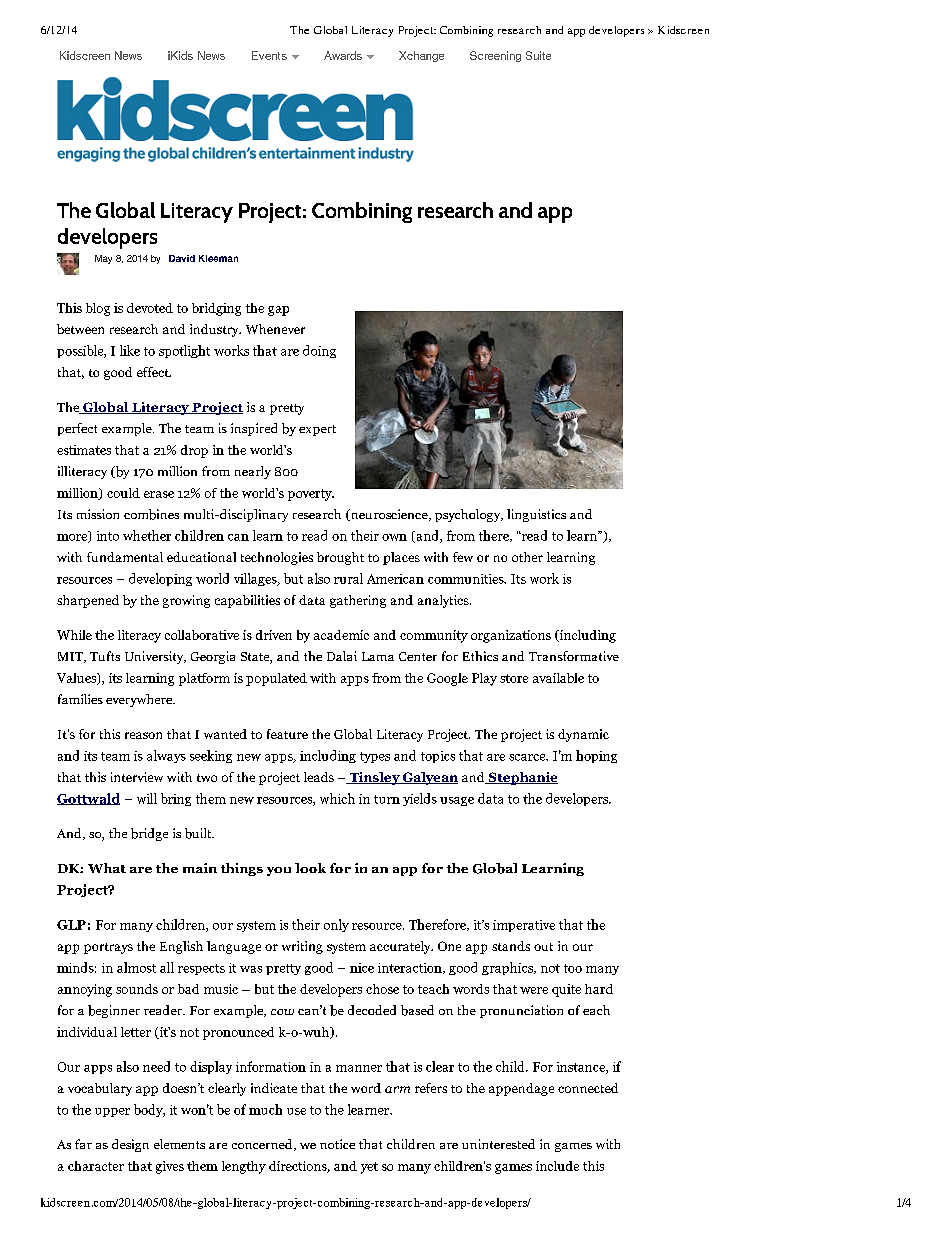  I want to click on Awards, so click(343, 55).
